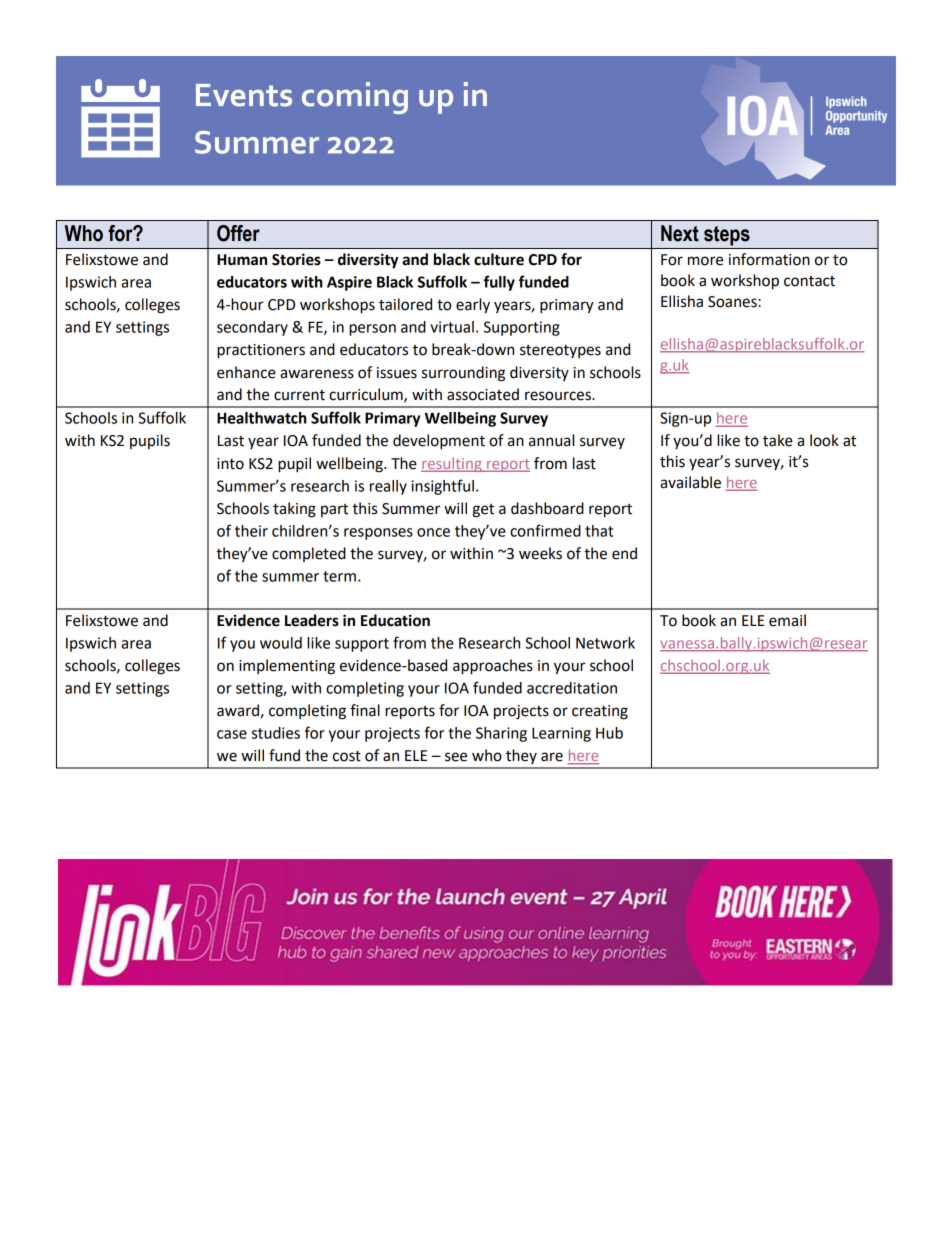 This screenshot has width=952, height=1233. What do you see at coordinates (312, 620) in the screenshot?
I see `Leaders` at bounding box center [312, 620].
